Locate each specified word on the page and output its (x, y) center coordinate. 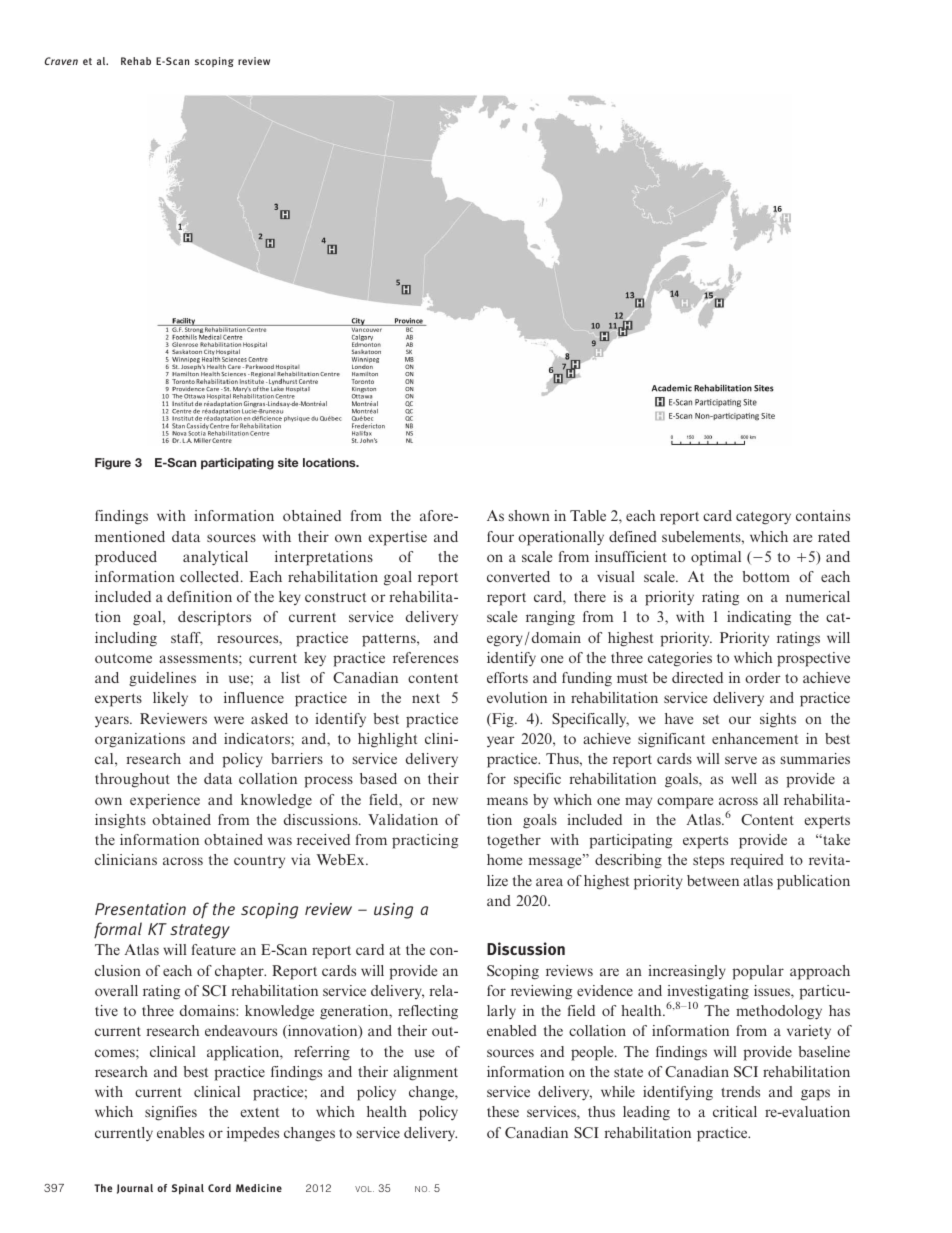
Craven (61, 61)
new (445, 801)
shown (529, 515)
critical (735, 1111)
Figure (113, 464)
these (503, 1111)
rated (834, 536)
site (288, 462)
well (744, 778)
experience (165, 801)
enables (180, 1132)
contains (823, 515)
